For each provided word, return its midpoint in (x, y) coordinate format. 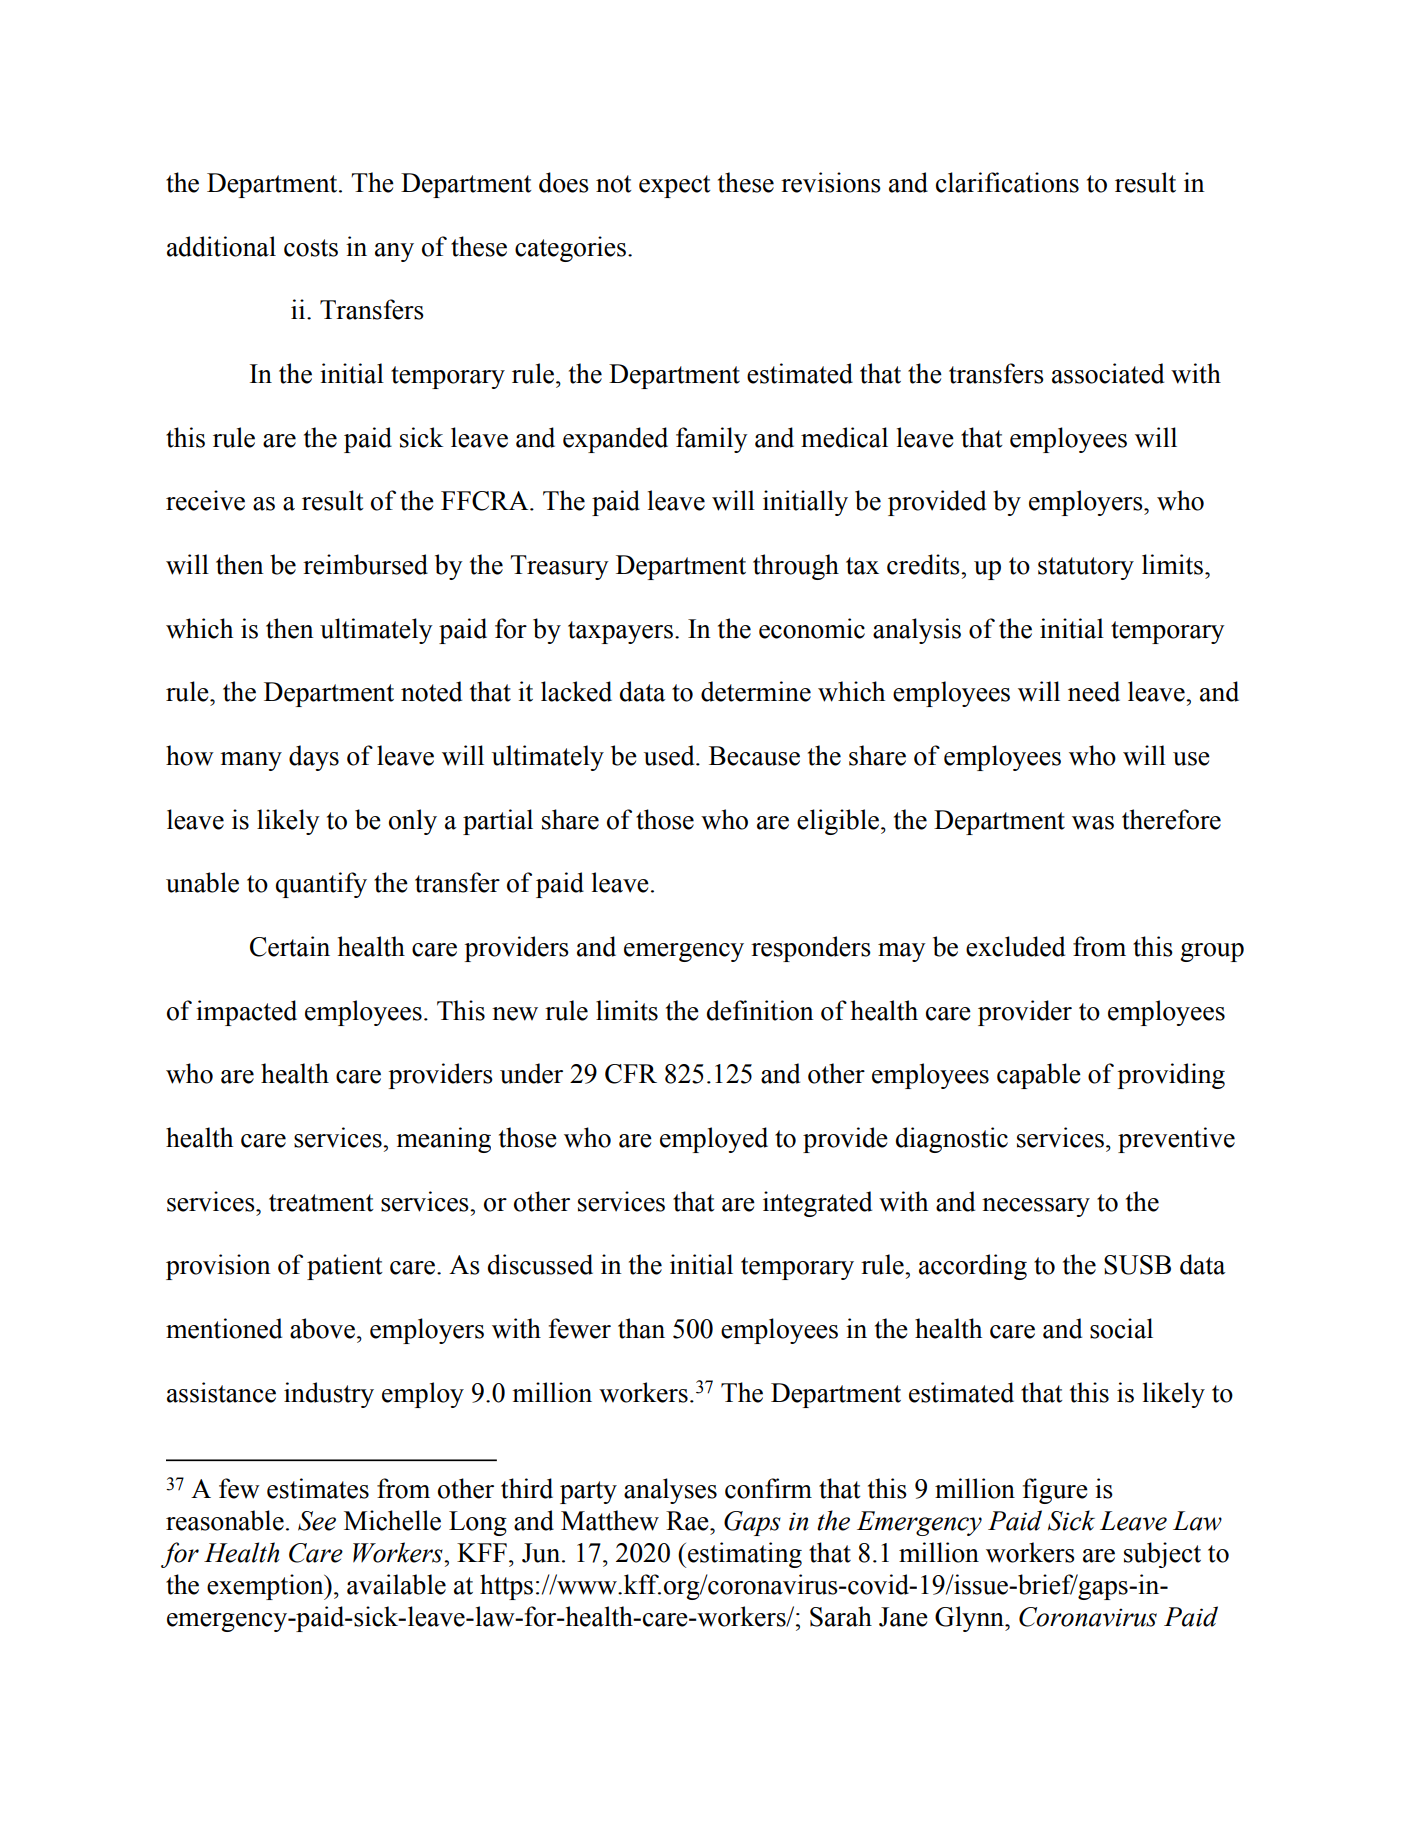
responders (811, 949)
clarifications (1007, 182)
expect (675, 186)
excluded (1015, 946)
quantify (321, 885)
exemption (266, 1587)
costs (311, 248)
